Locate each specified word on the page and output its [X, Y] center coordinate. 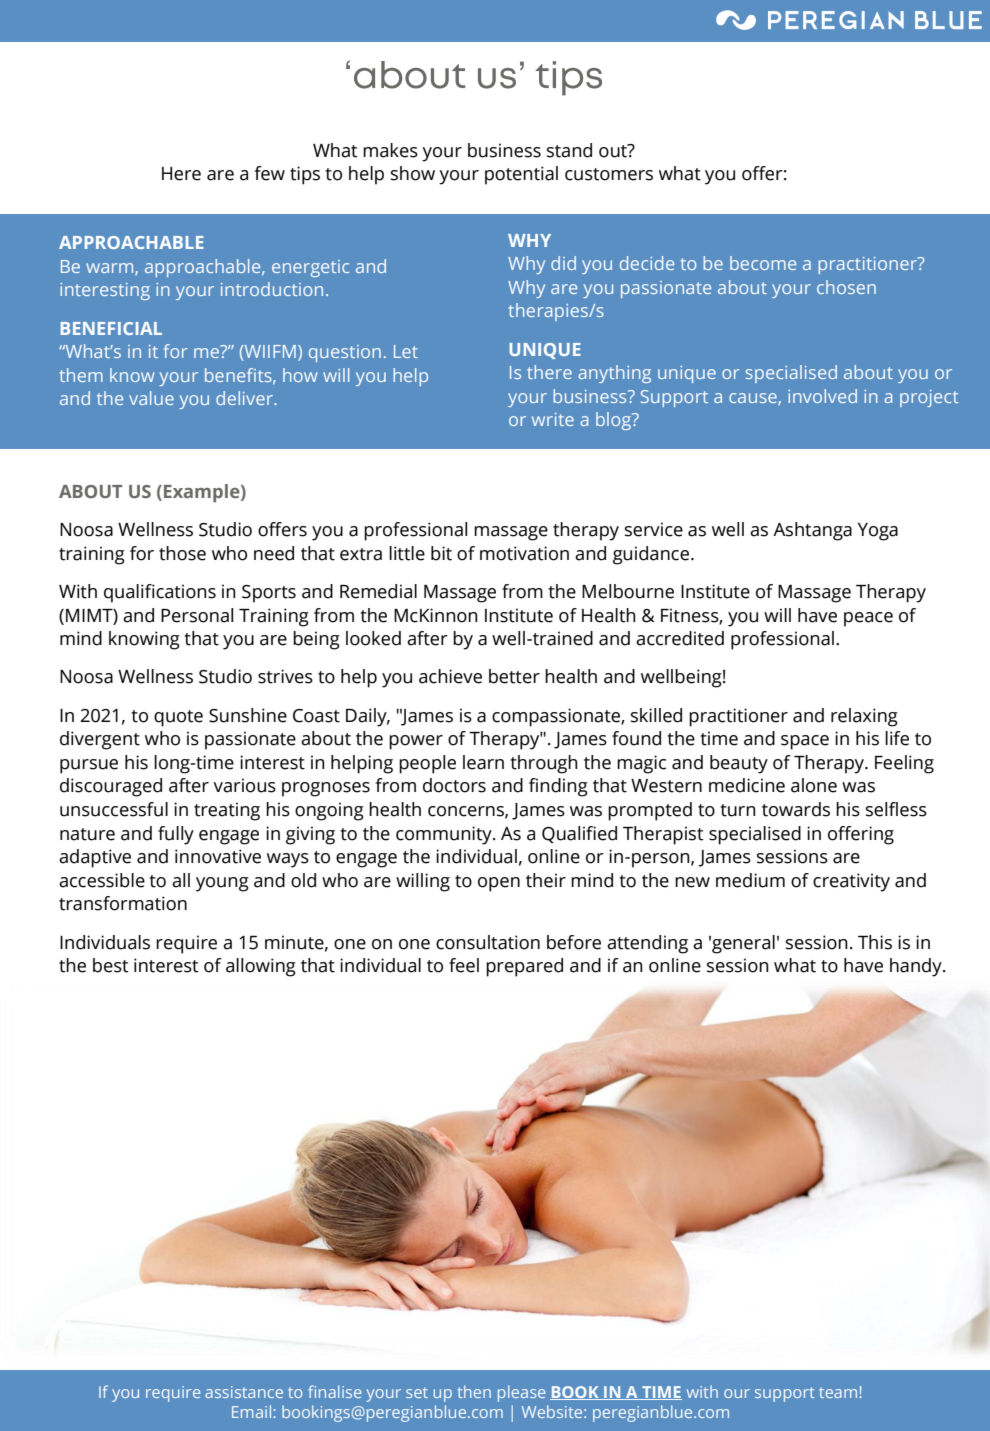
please [521, 1393]
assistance [244, 1392]
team [838, 1392]
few [269, 173]
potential [521, 175]
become [763, 263]
